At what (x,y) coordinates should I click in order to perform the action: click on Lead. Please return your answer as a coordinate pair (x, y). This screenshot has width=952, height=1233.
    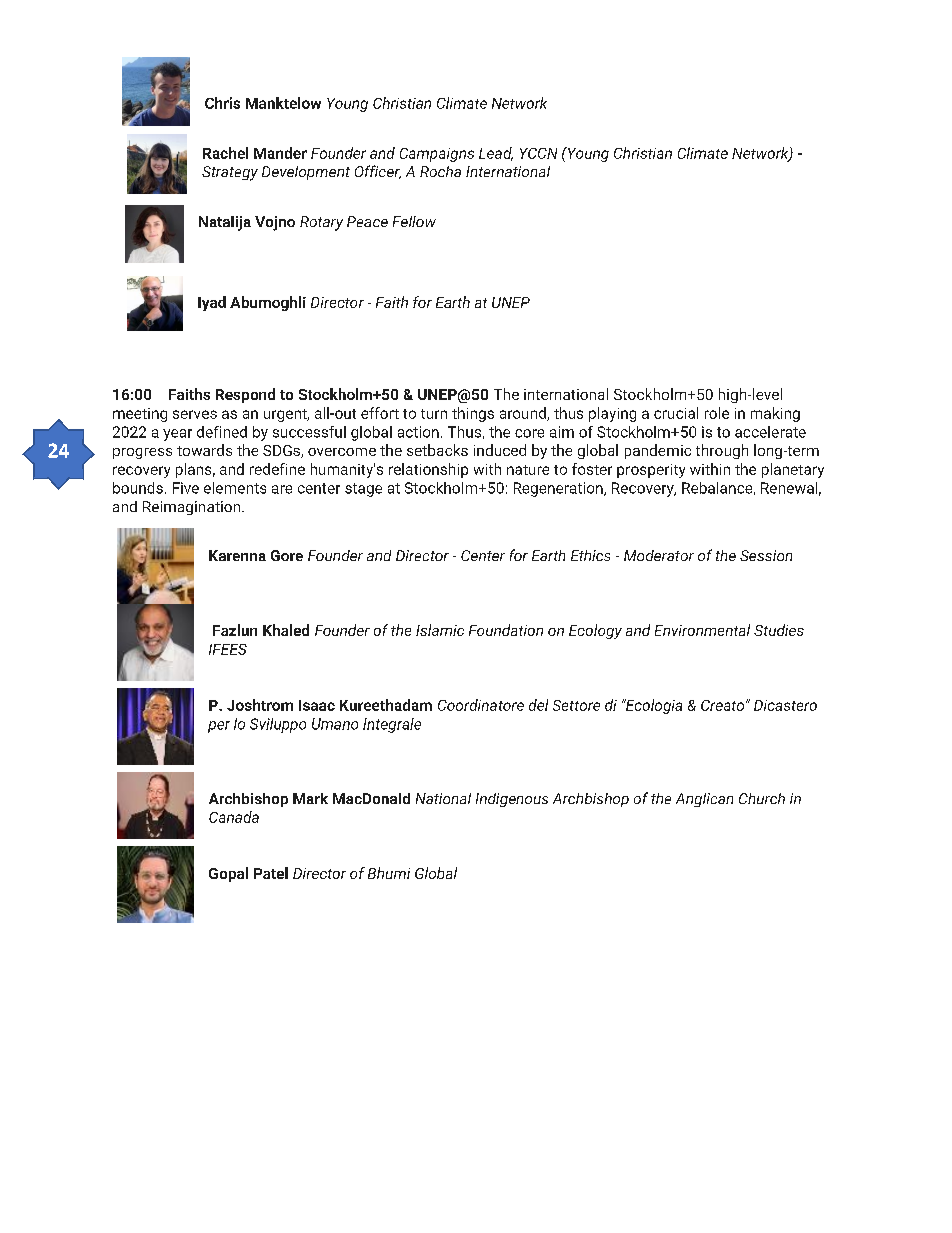
    Looking at the image, I should click on (496, 154).
